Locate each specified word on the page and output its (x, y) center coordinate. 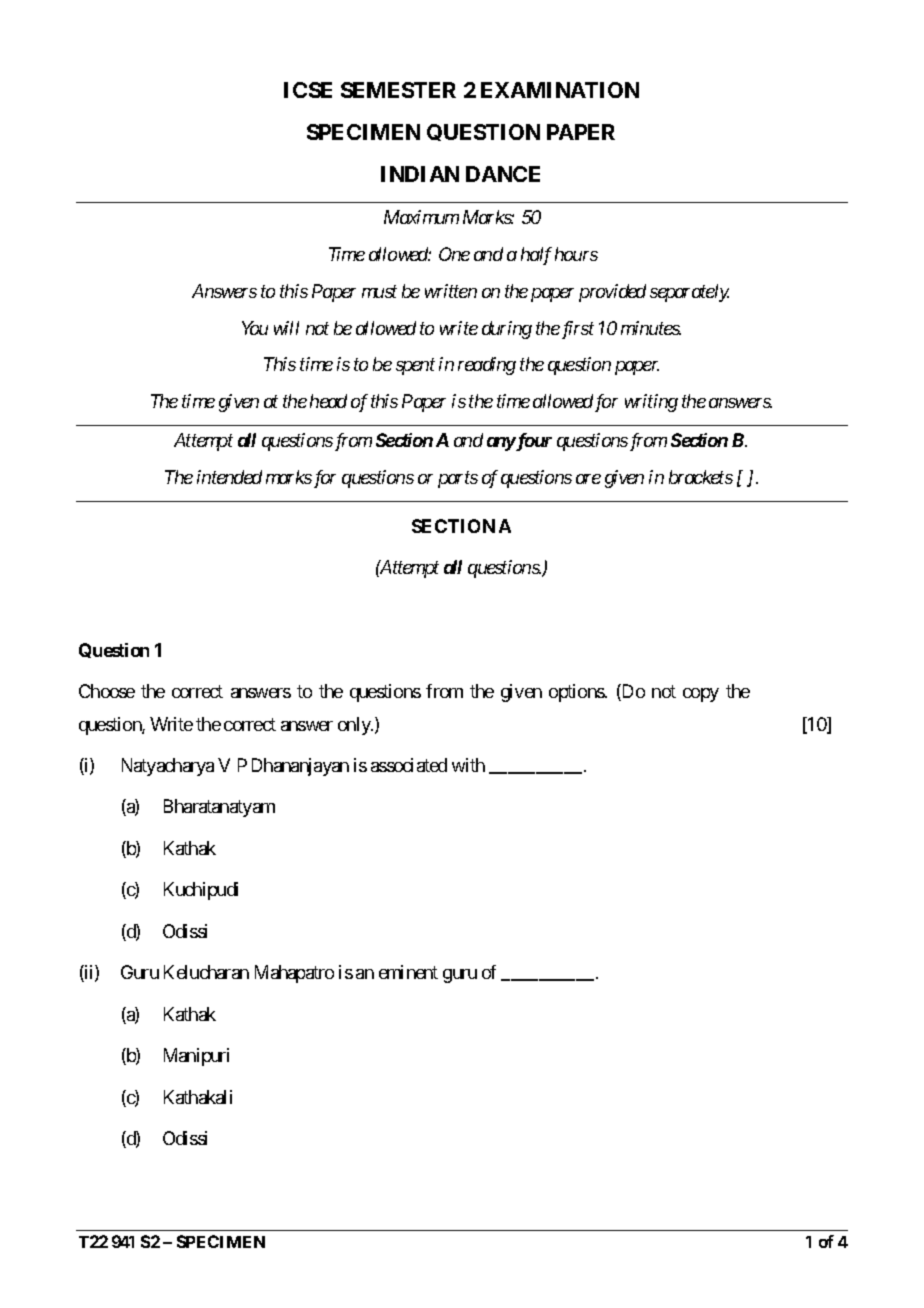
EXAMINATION (560, 90)
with (468, 765)
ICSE (308, 90)
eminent (408, 972)
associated (409, 765)
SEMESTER (398, 90)
